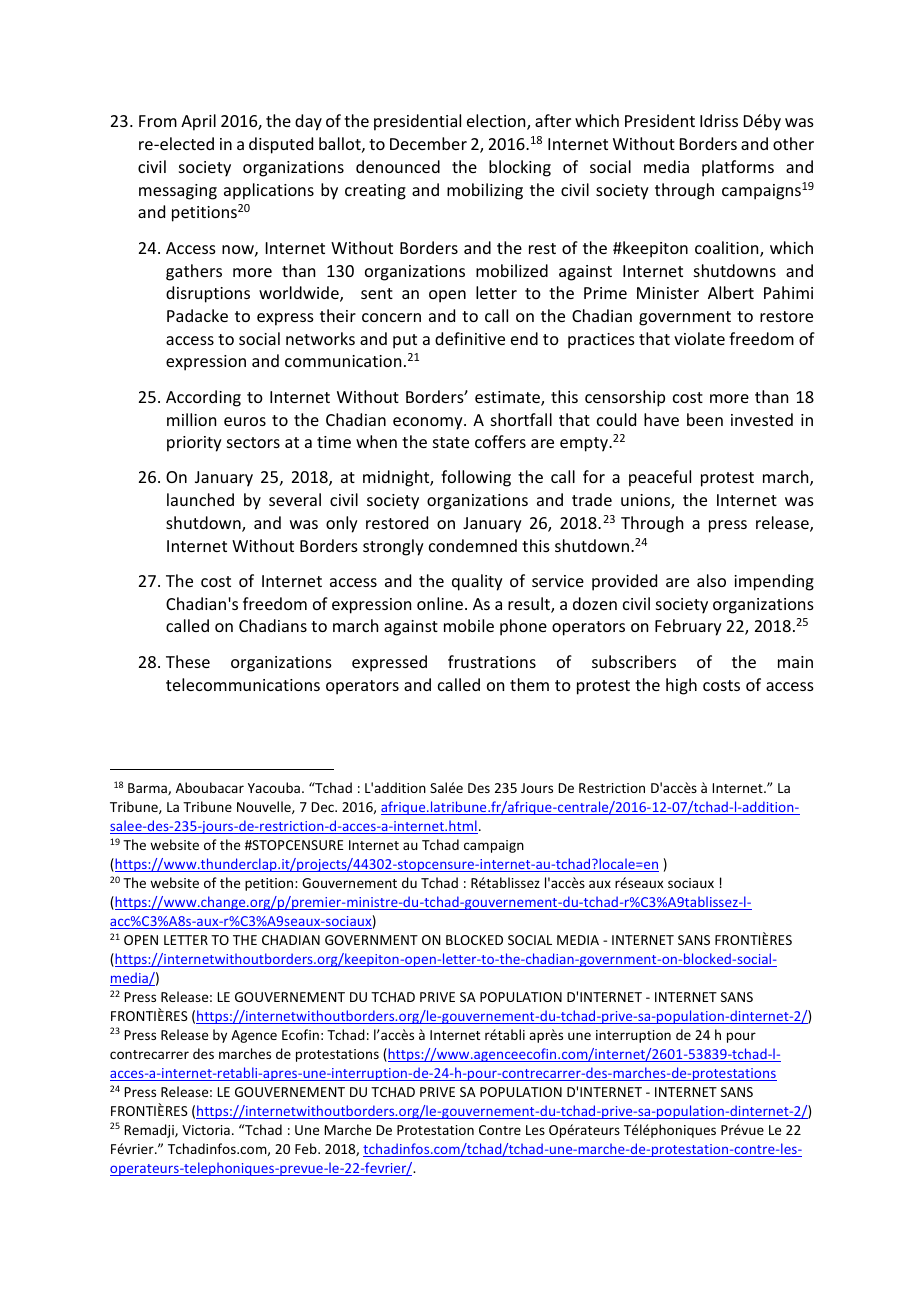 Image resolution: width=924 pixels, height=1309 pixels. Describe the element at coordinates (281, 145) in the page. I see `disputed` at that location.
